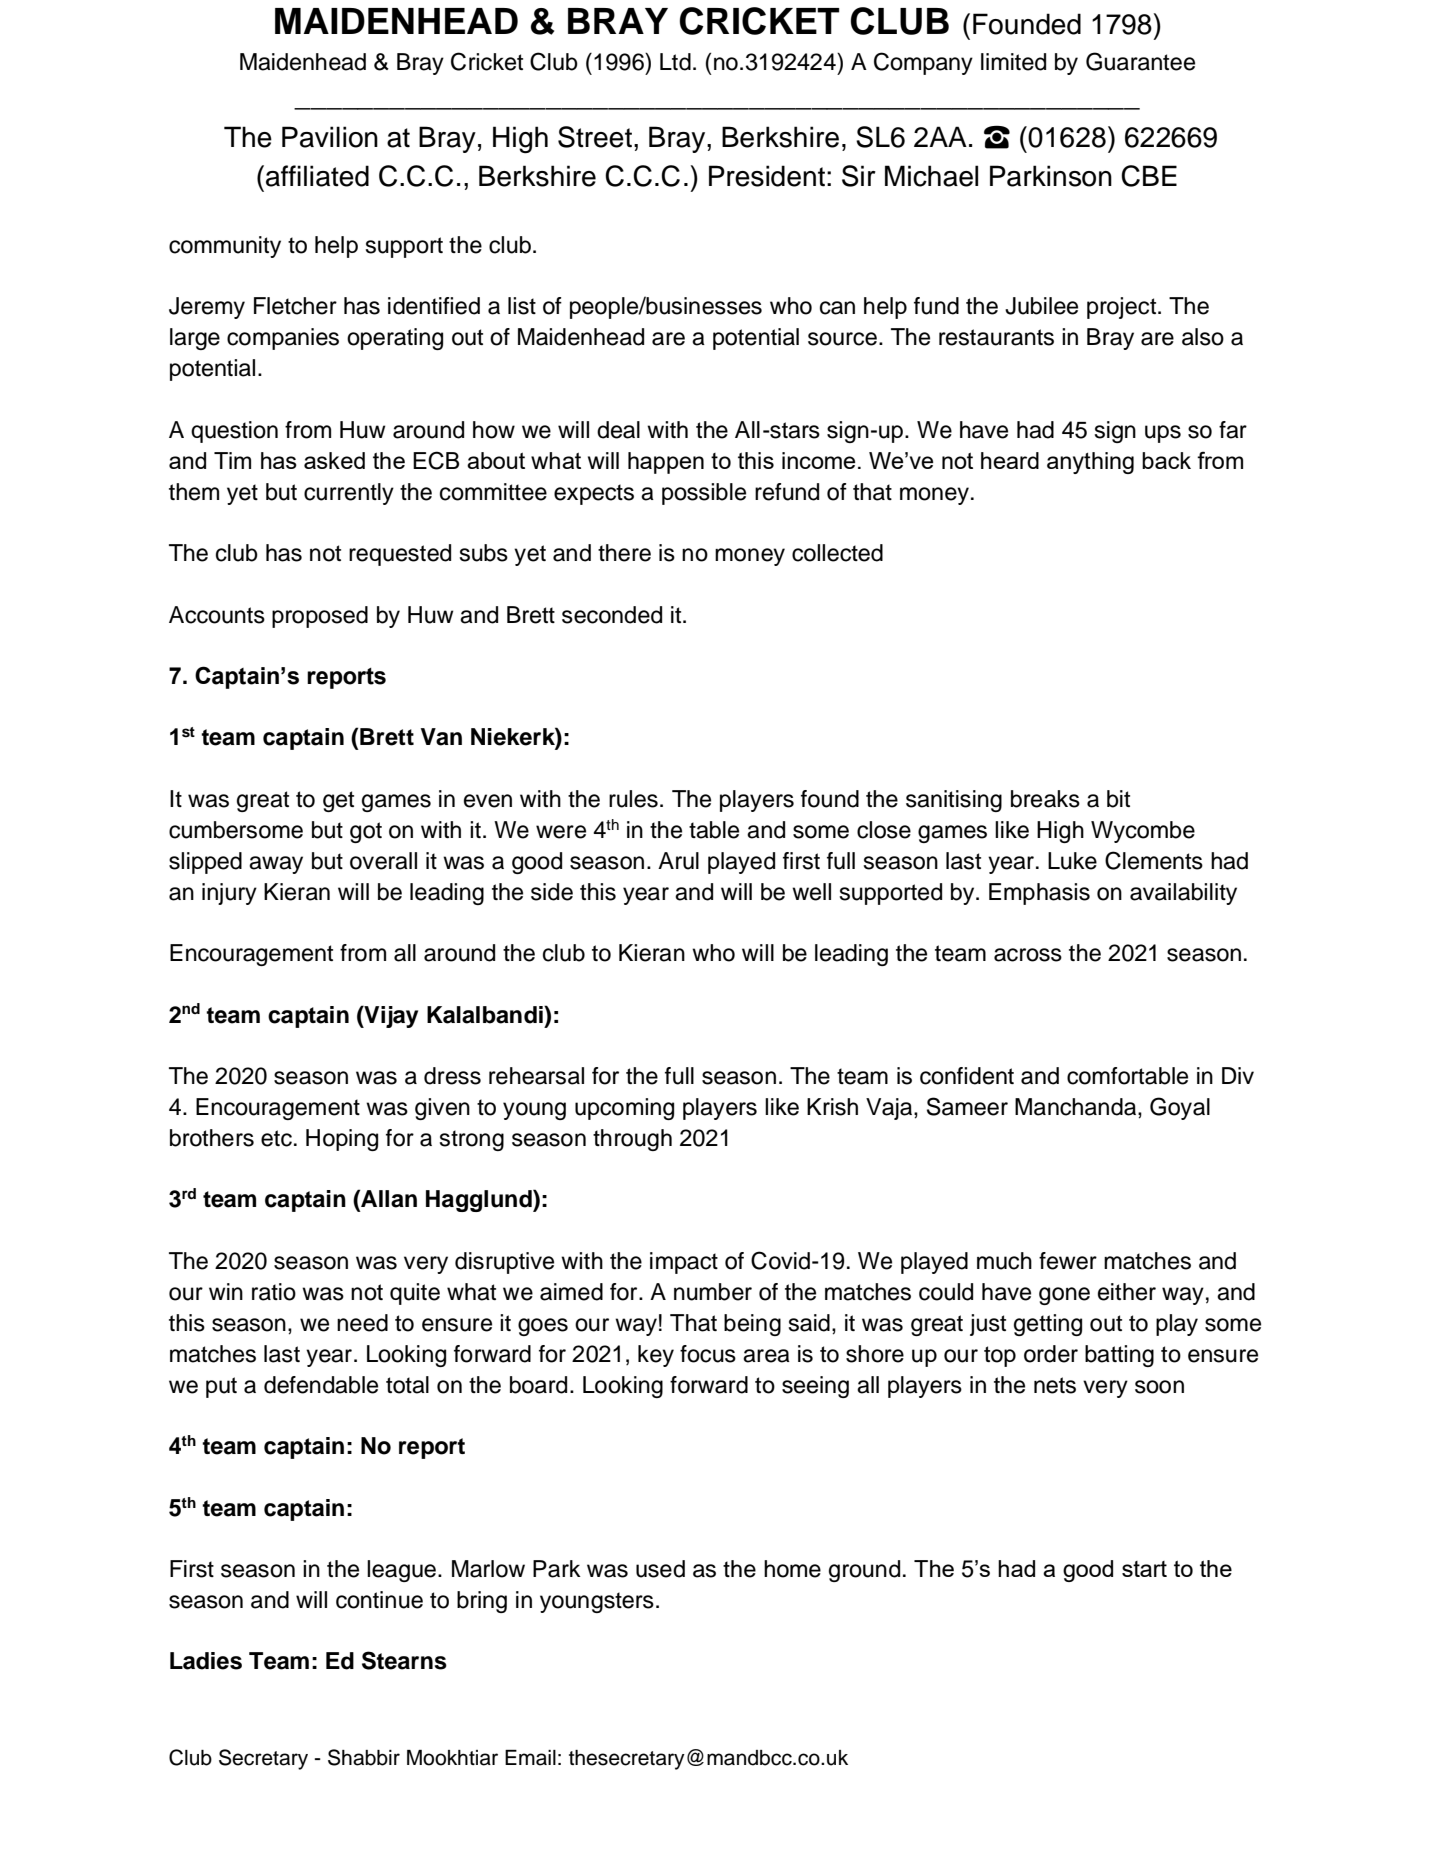 The image size is (1435, 1857). Describe the element at coordinates (364, 1757) in the screenshot. I see `Shabbir` at that location.
